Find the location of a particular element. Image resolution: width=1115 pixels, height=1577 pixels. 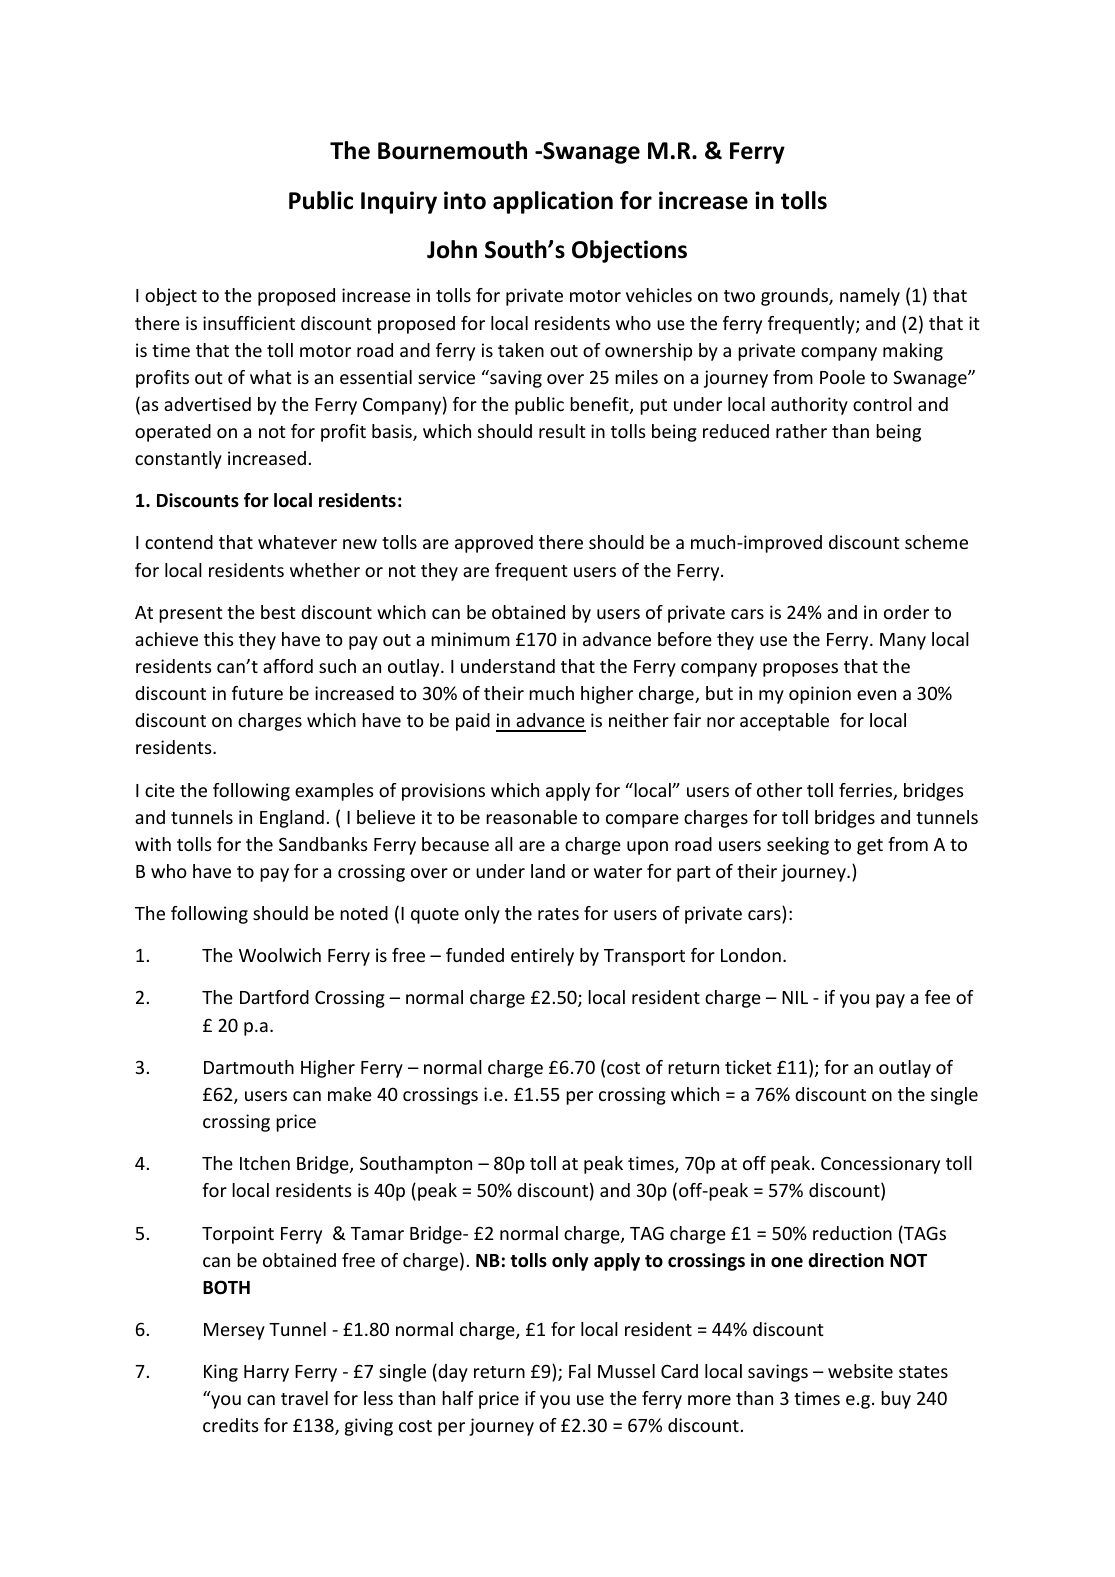

opinion is located at coordinates (820, 695).
